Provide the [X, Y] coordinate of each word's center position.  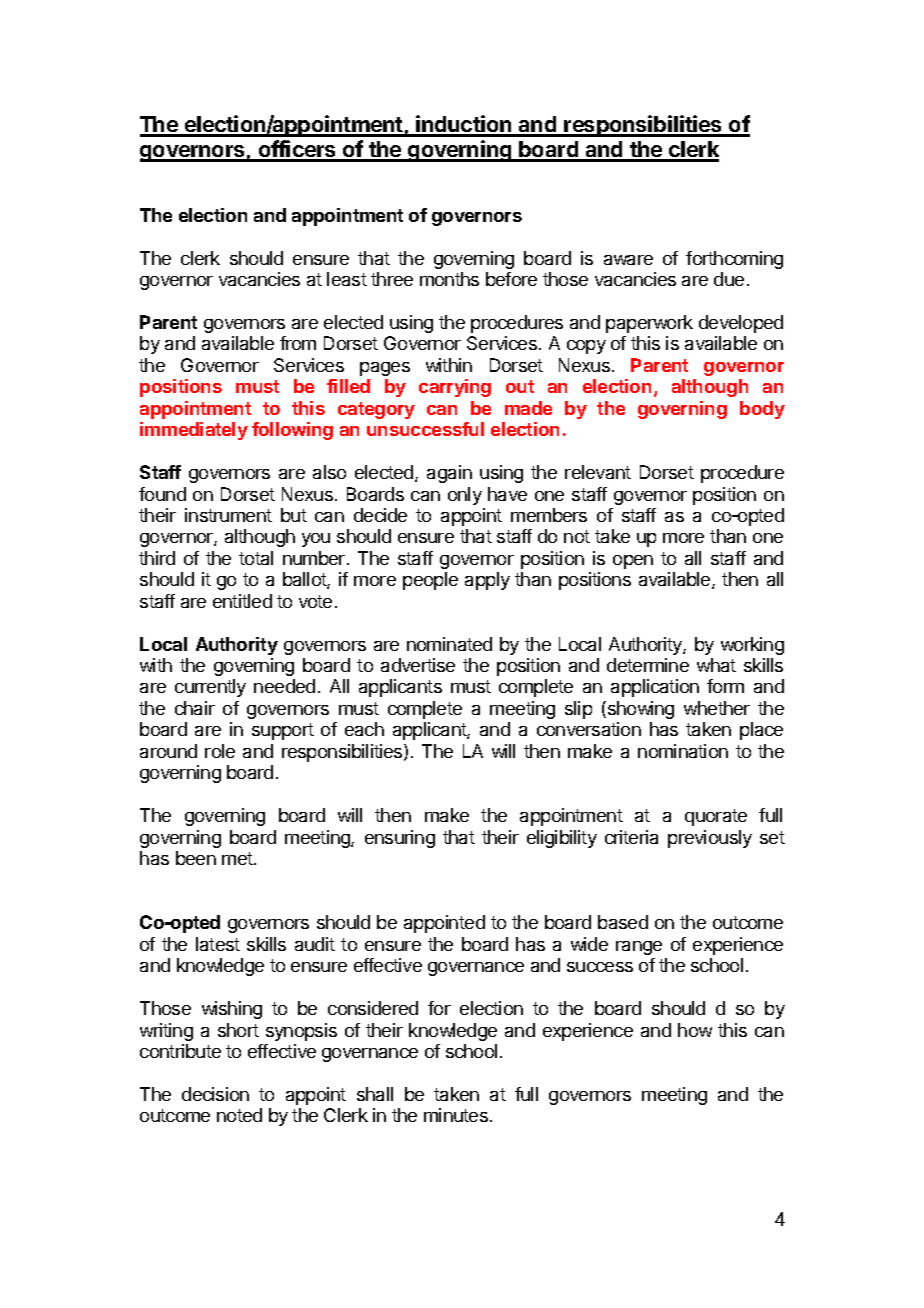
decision [215, 1094]
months [449, 279]
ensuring [400, 839]
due [729, 279]
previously [710, 839]
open [633, 562]
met [238, 858]
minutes [456, 1115]
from [298, 343]
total [256, 558]
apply [487, 581]
